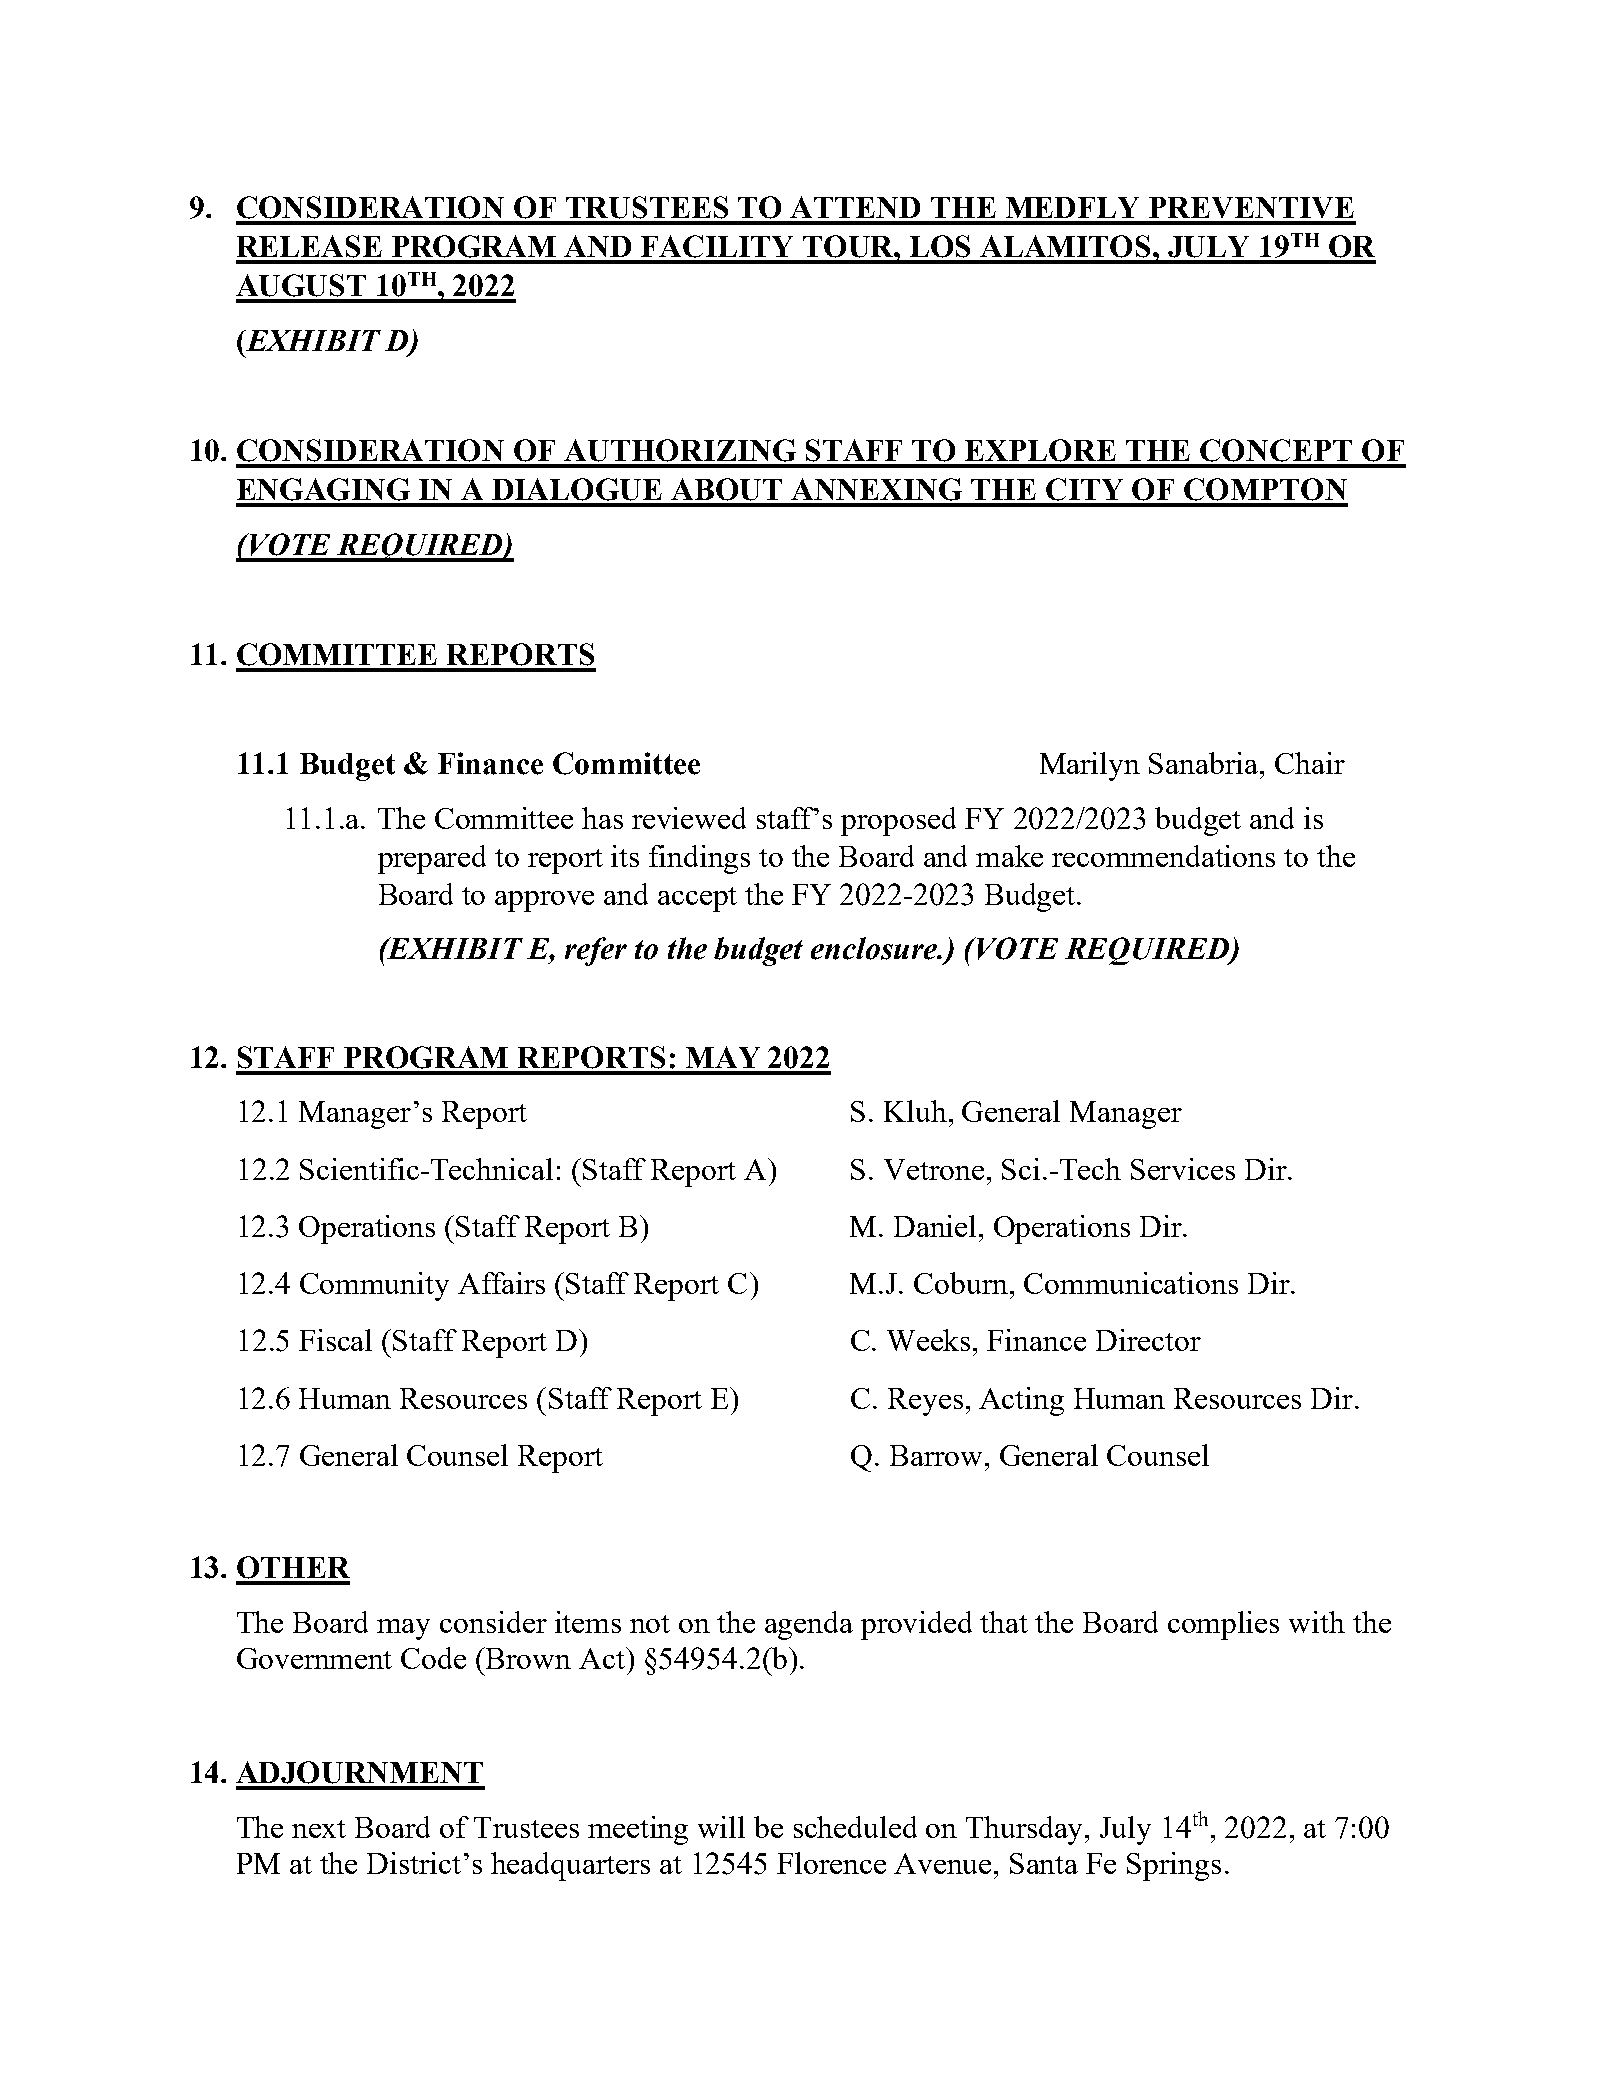 This image has width=1606, height=2079. Describe the element at coordinates (1183, 1169) in the image. I see `Services` at that location.
